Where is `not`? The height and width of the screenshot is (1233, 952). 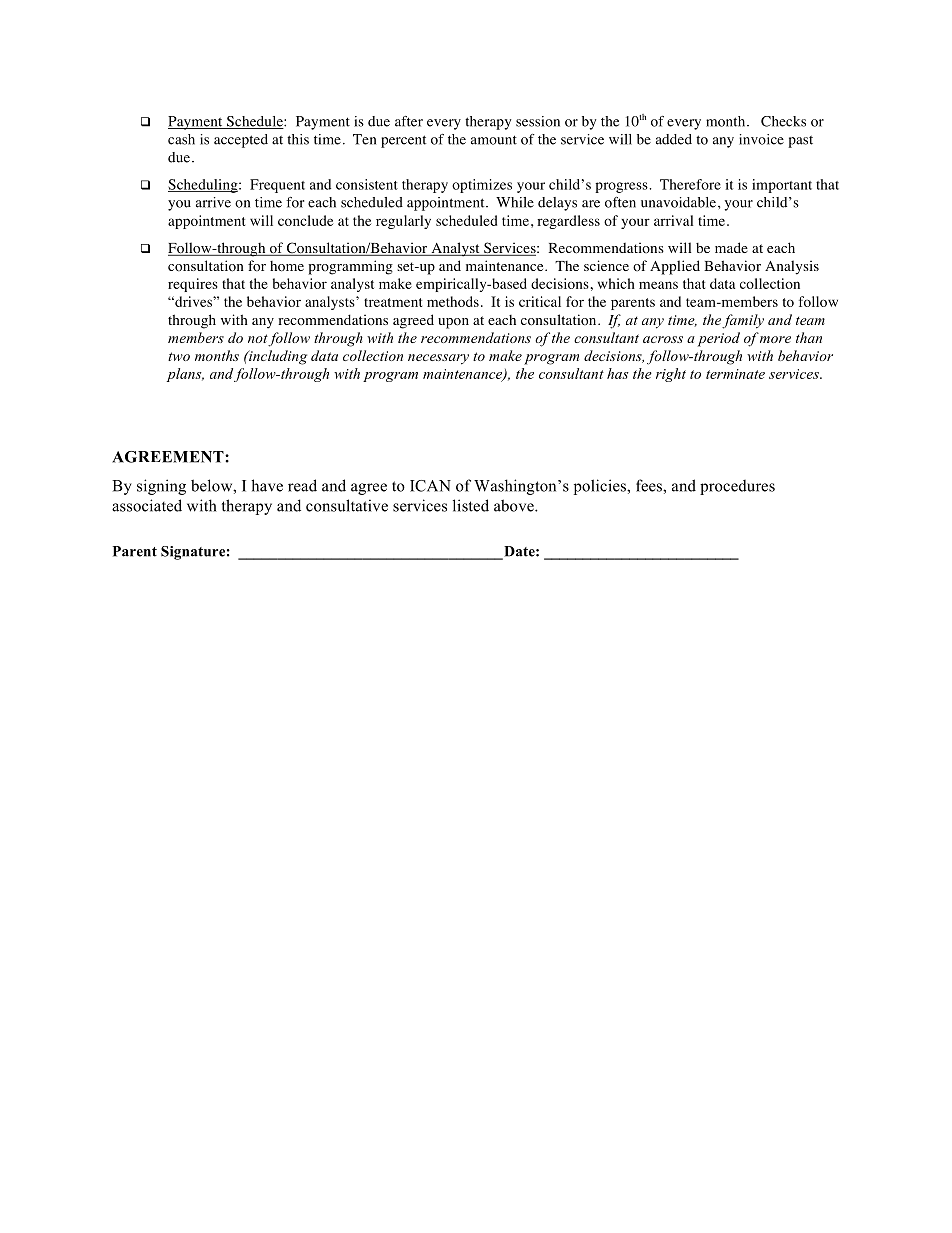 not is located at coordinates (258, 340).
